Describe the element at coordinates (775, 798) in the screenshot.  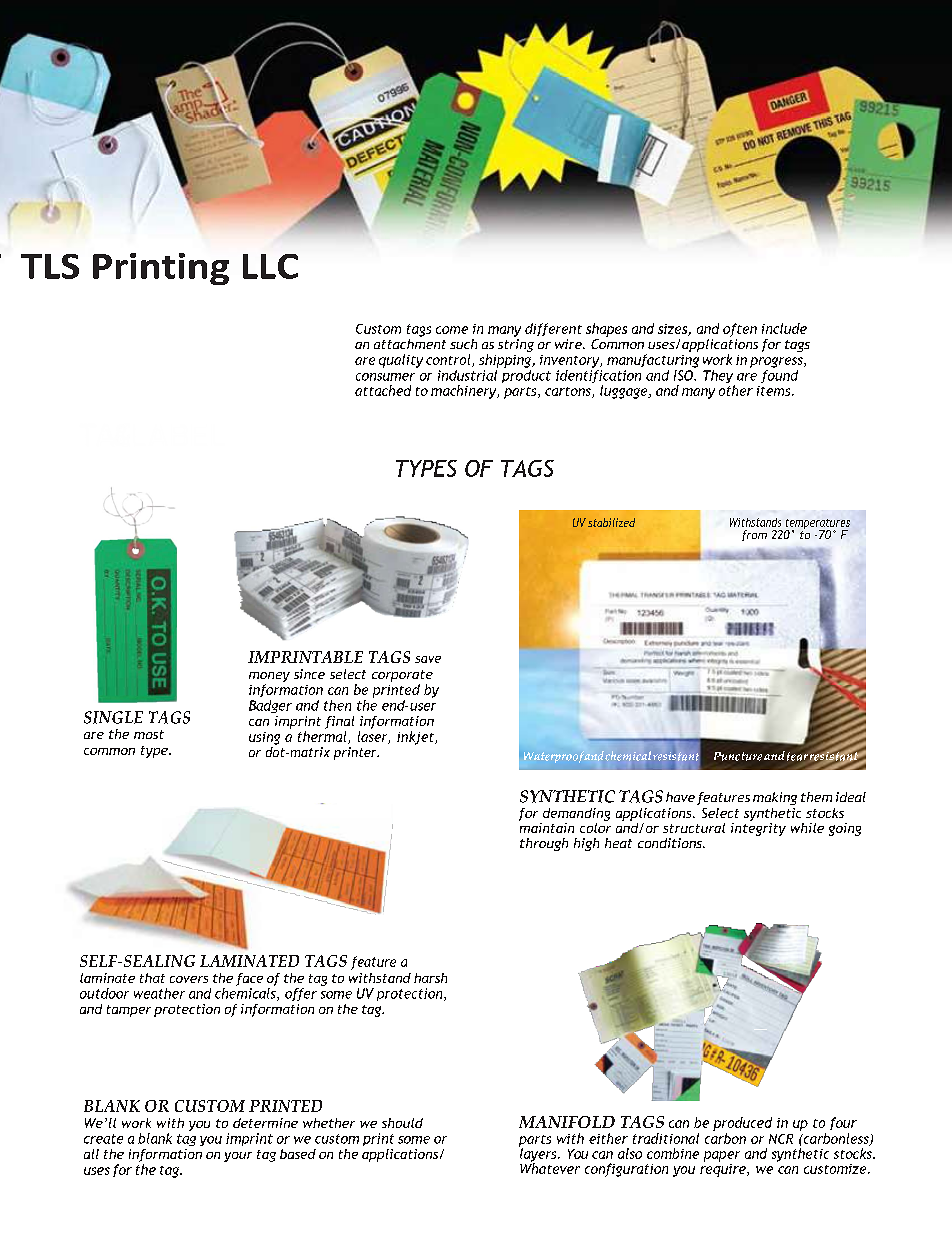
I see `making` at that location.
